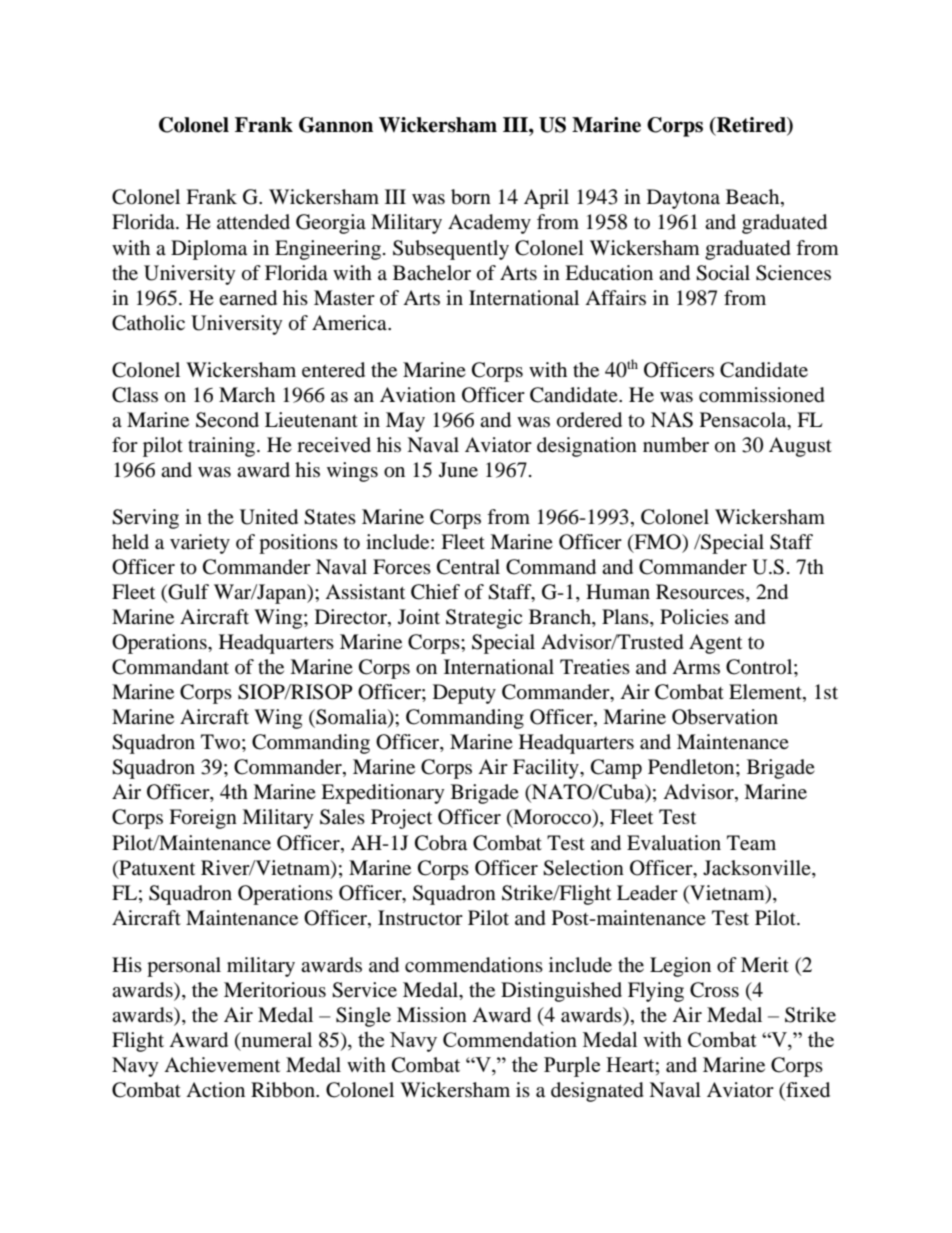  Describe the element at coordinates (754, 198) in the image. I see `Beach` at that location.
